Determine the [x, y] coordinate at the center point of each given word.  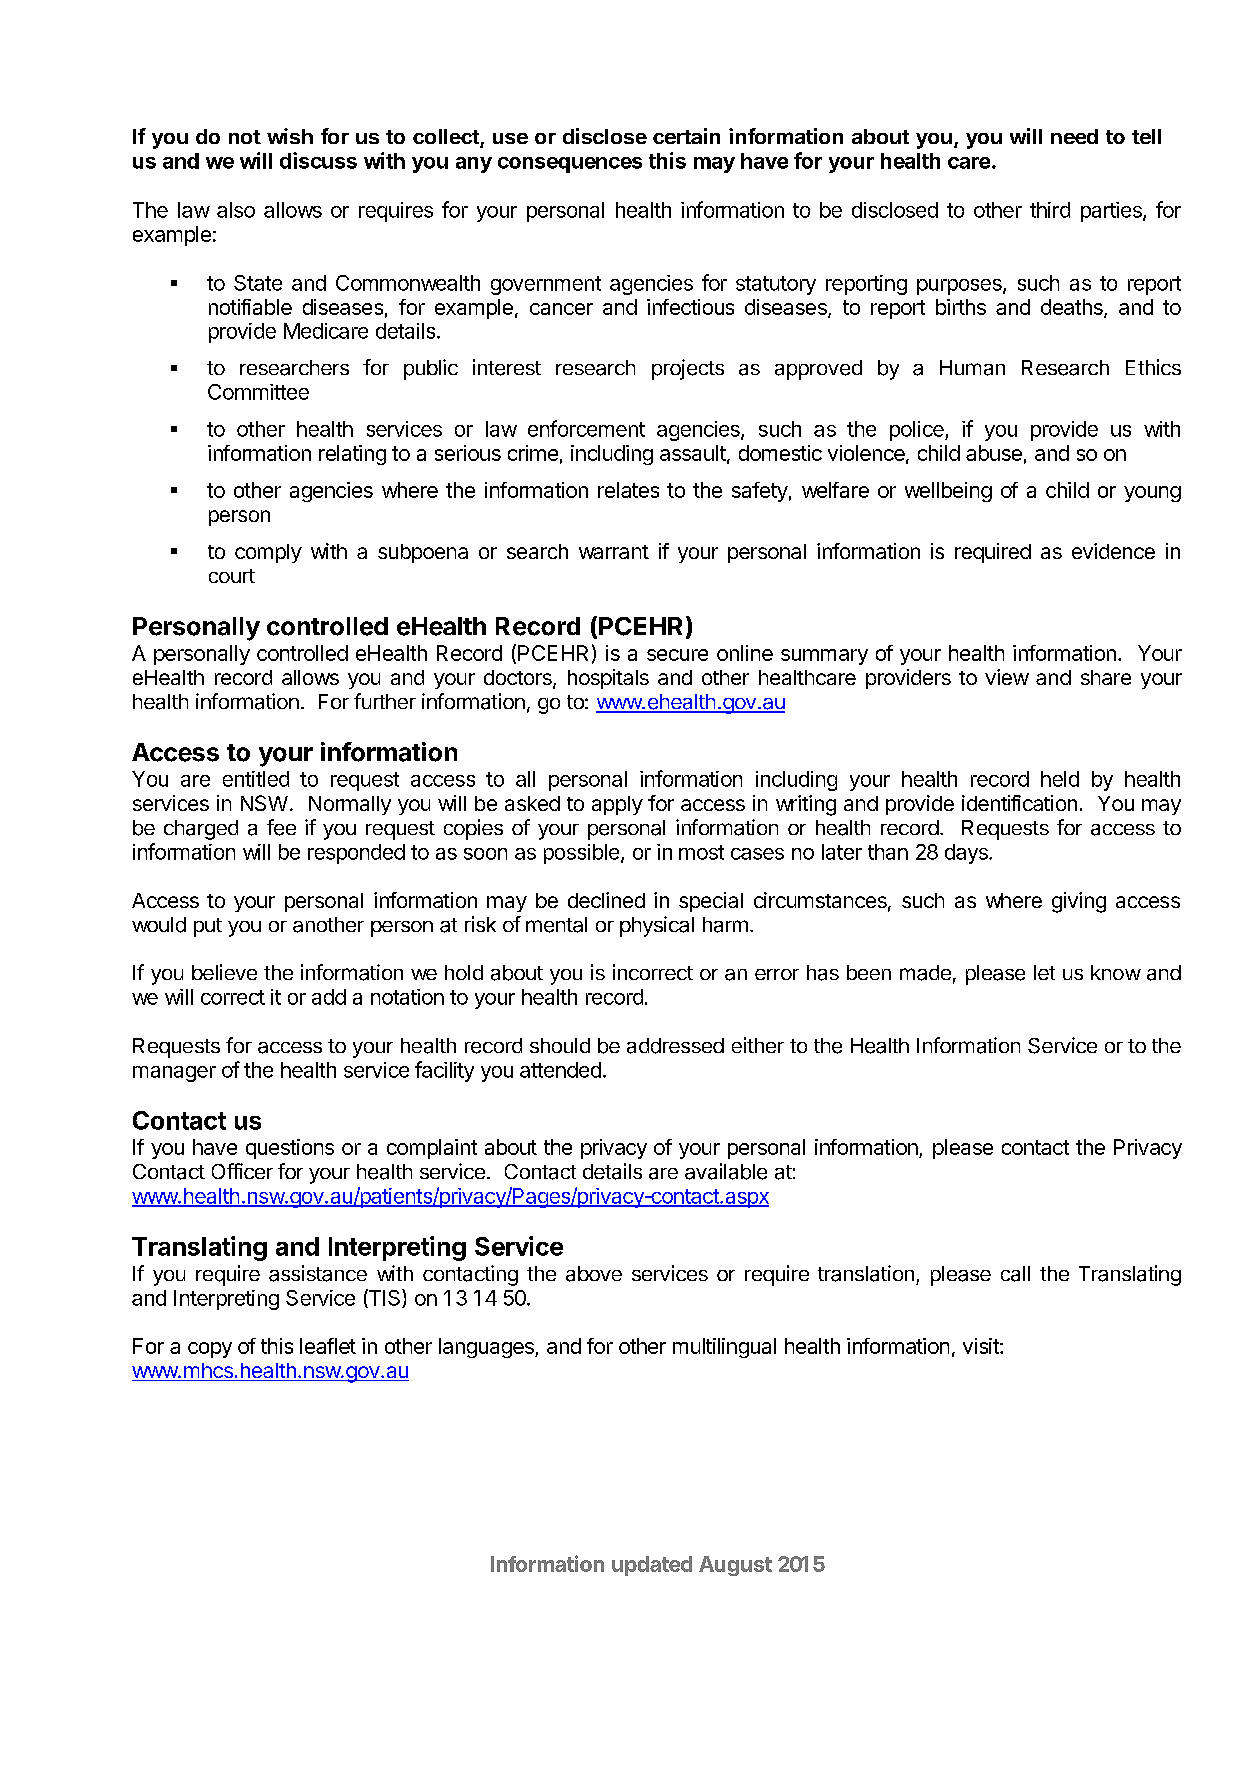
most [701, 852]
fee [281, 827]
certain [686, 136]
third [1050, 210]
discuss [318, 160]
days [967, 854]
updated [652, 1566]
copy [210, 1350]
